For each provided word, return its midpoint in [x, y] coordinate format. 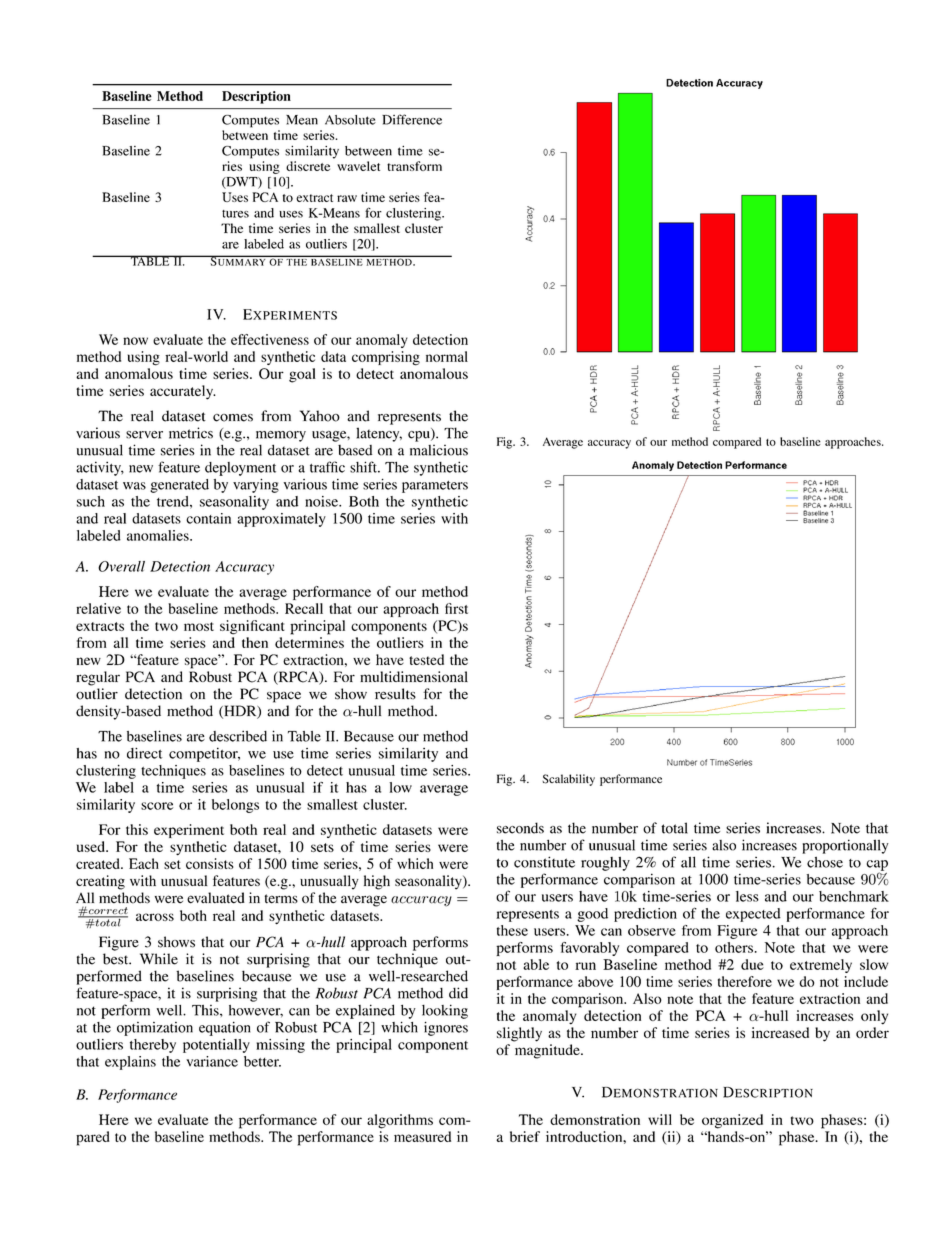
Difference [412, 119]
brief [525, 1136]
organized [732, 1121]
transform [414, 166]
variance [212, 1061]
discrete [308, 166]
